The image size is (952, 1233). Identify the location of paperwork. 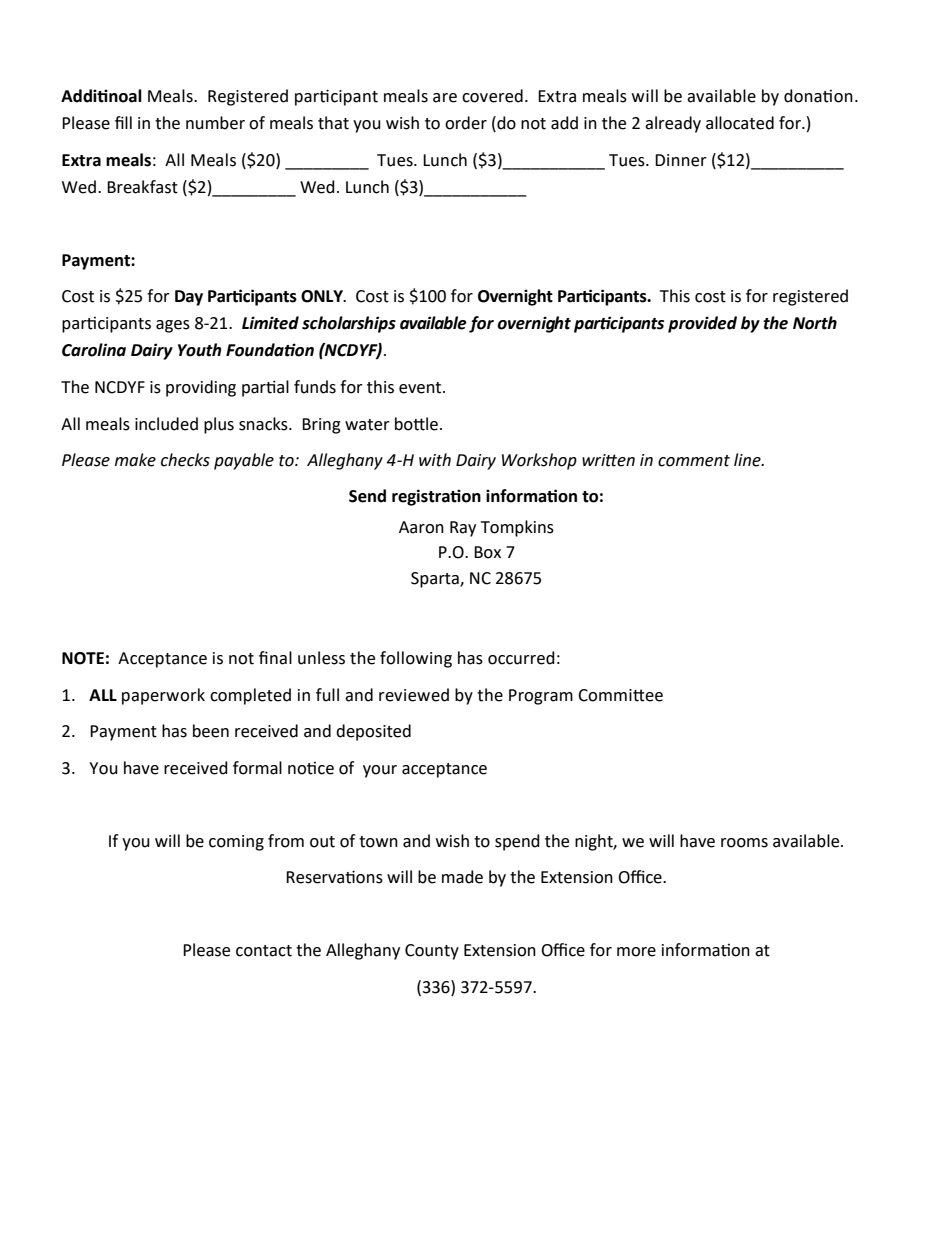
(163, 696).
